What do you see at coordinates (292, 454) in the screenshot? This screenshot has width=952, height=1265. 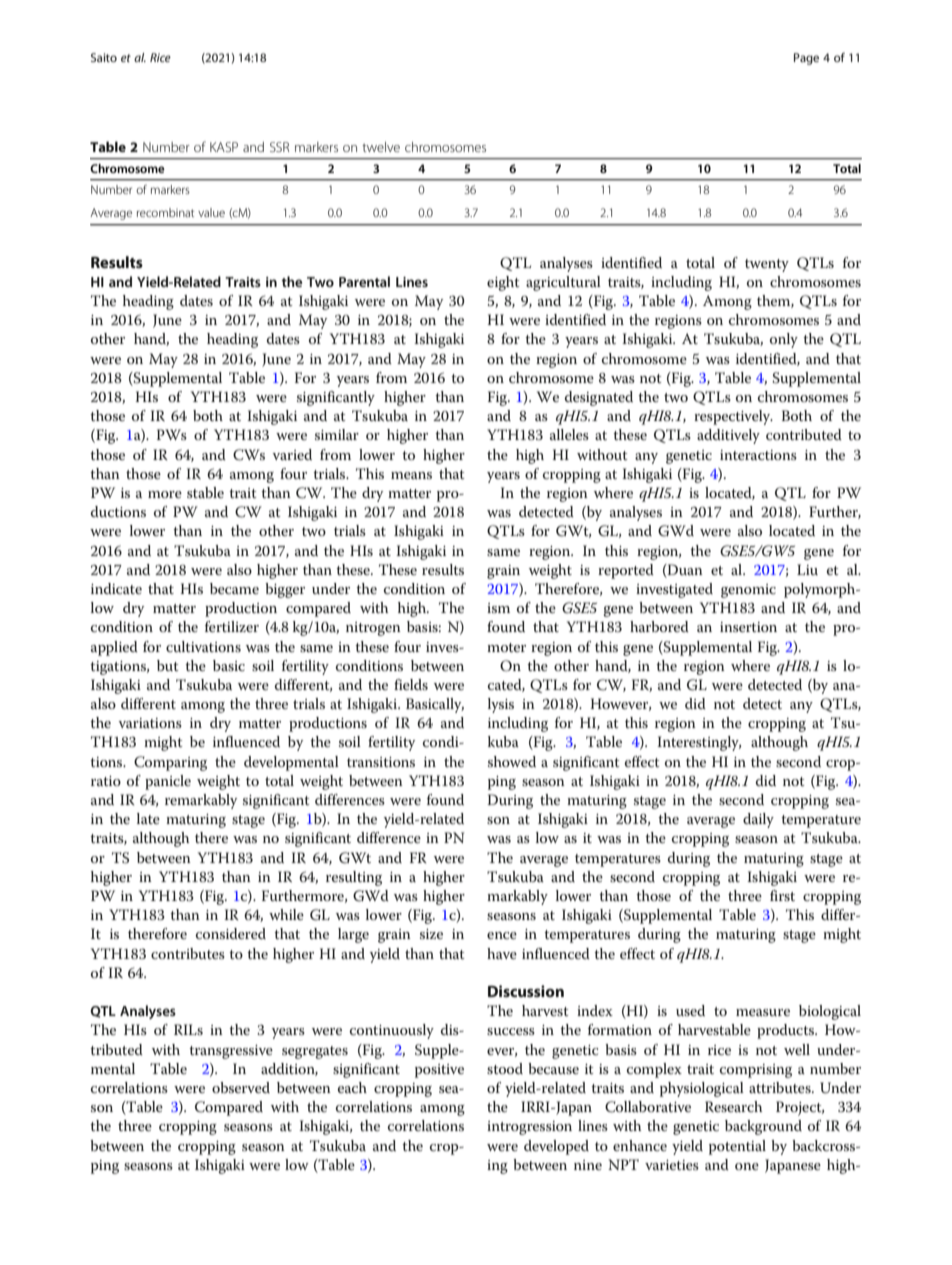 I see `varied` at bounding box center [292, 454].
